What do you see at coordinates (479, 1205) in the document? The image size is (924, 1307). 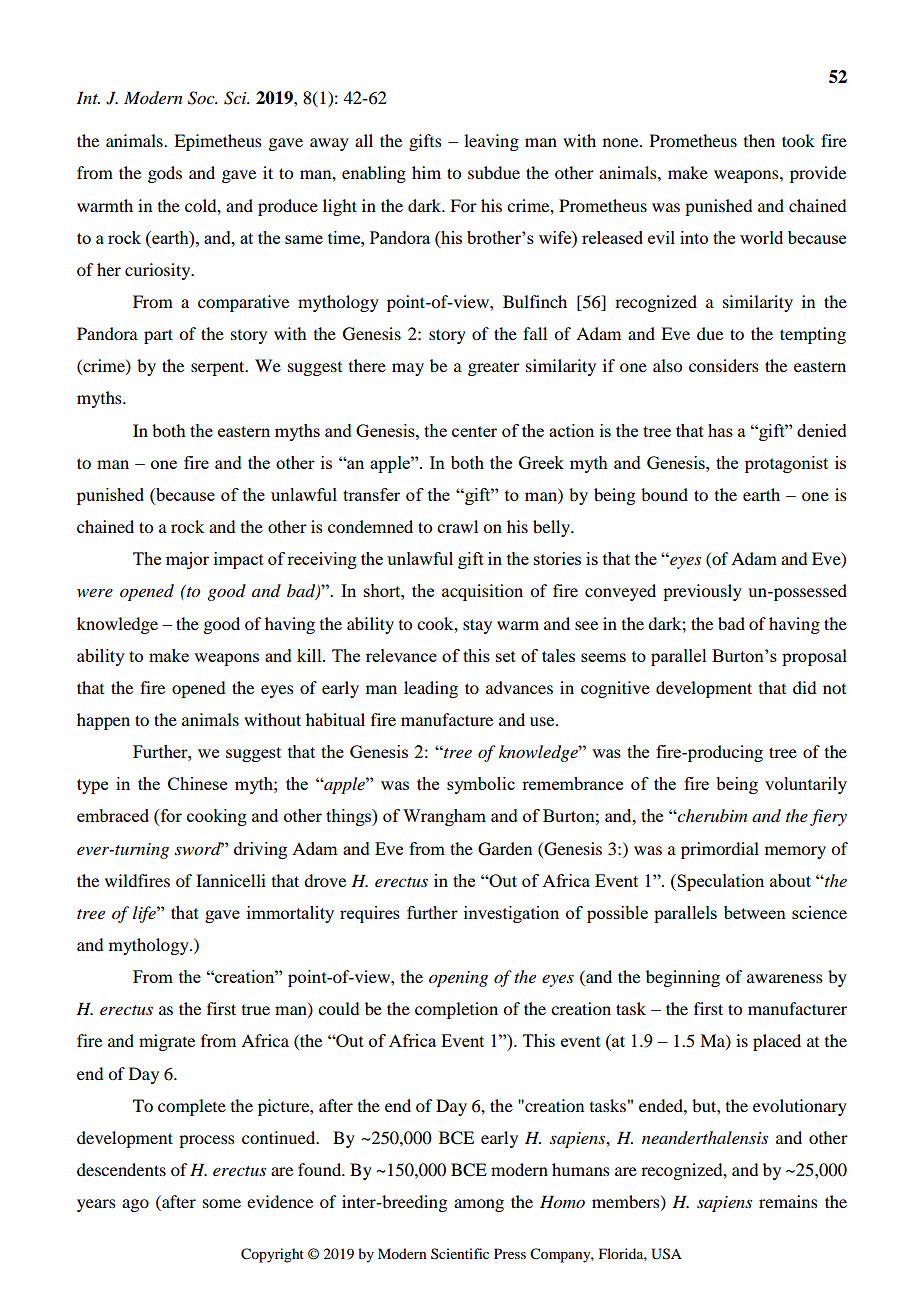 I see `among` at bounding box center [479, 1205].
